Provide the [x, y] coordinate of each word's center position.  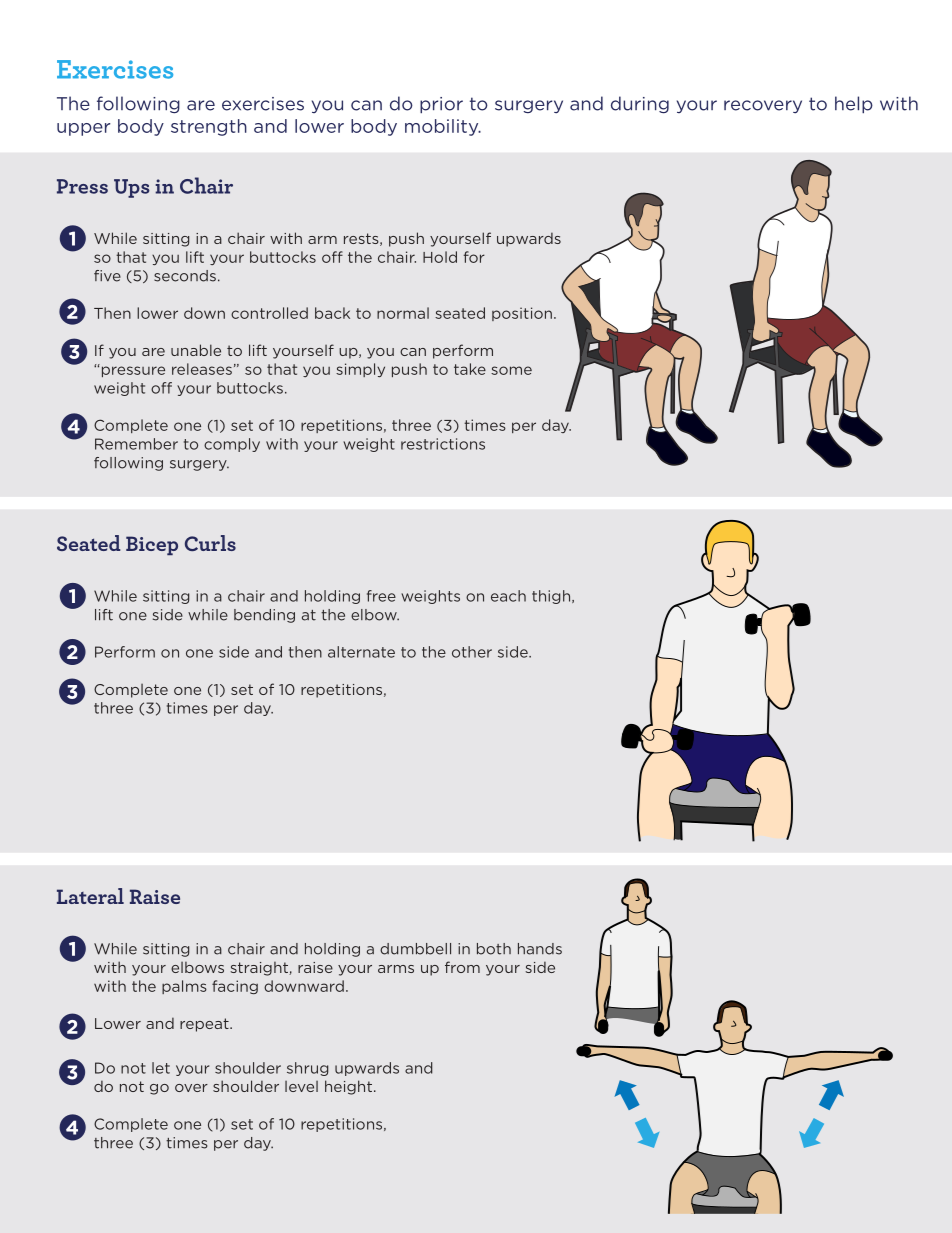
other [472, 652]
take [470, 369]
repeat [205, 1025]
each [508, 596]
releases [202, 369]
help [854, 104]
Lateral [90, 896]
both [494, 949]
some [511, 370]
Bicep [152, 545]
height [348, 1087]
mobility [443, 127]
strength [209, 127]
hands [540, 949]
